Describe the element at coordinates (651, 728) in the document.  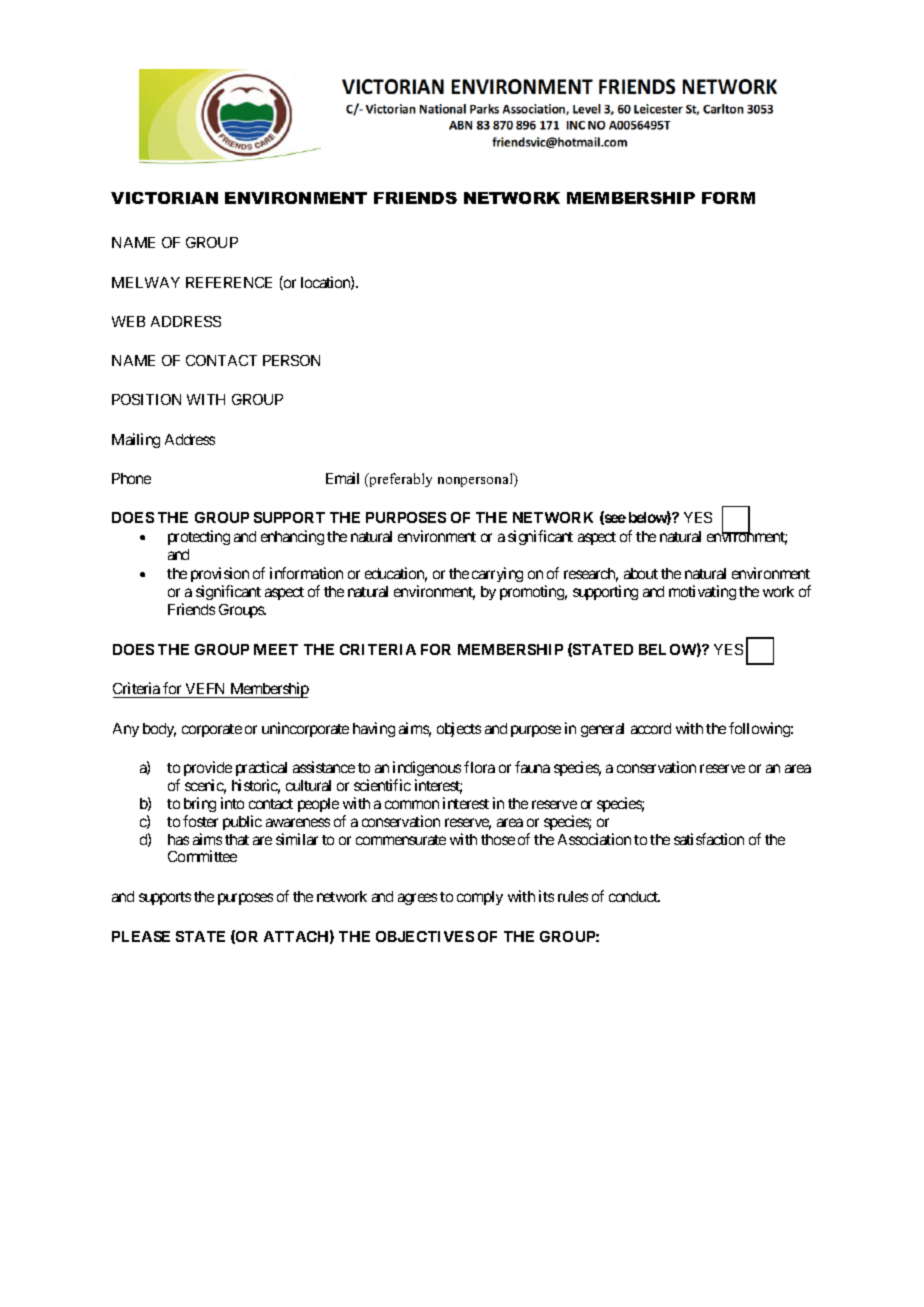
I see `accord` at that location.
